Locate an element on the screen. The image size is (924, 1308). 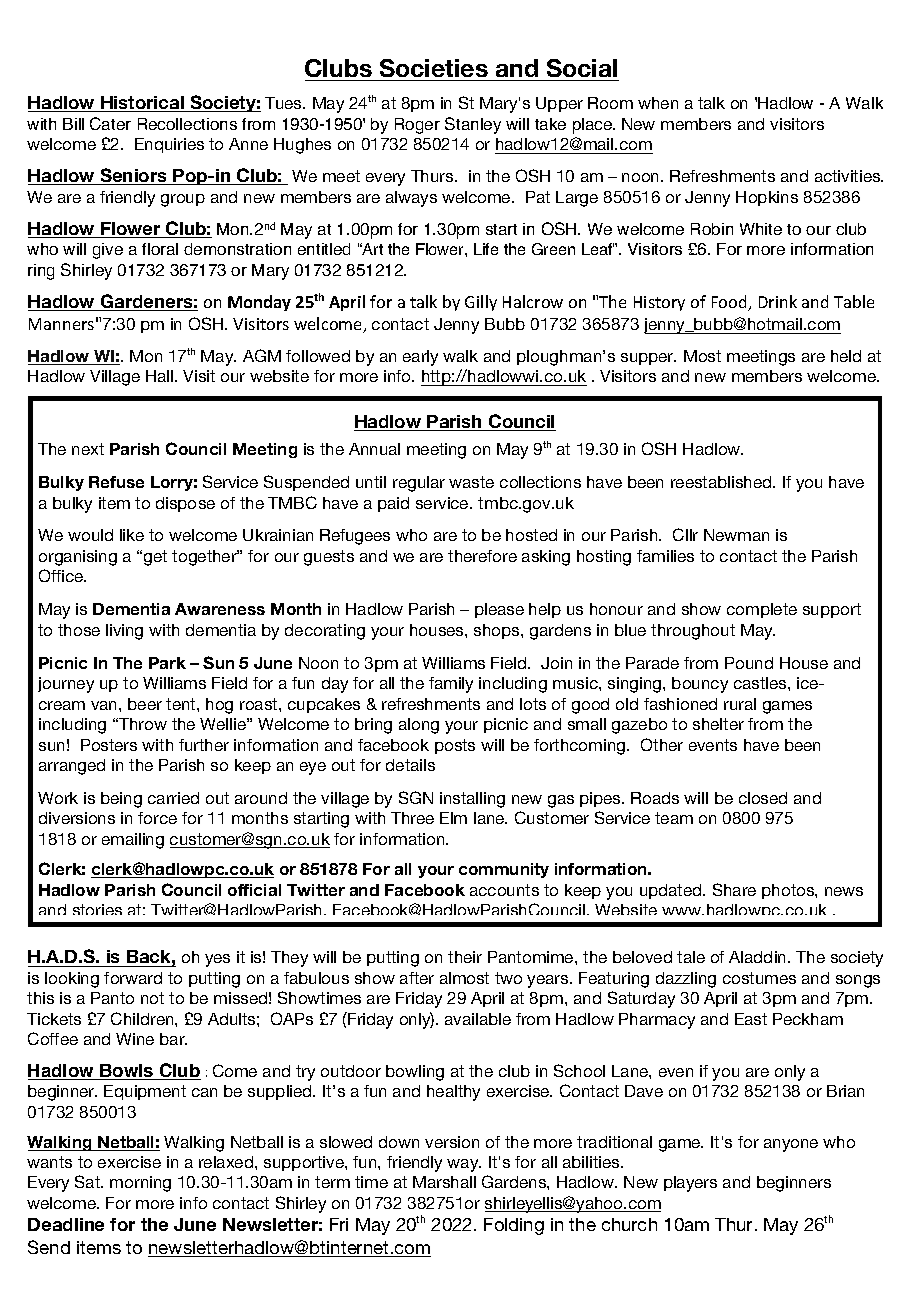
morning is located at coordinates (140, 1184).
